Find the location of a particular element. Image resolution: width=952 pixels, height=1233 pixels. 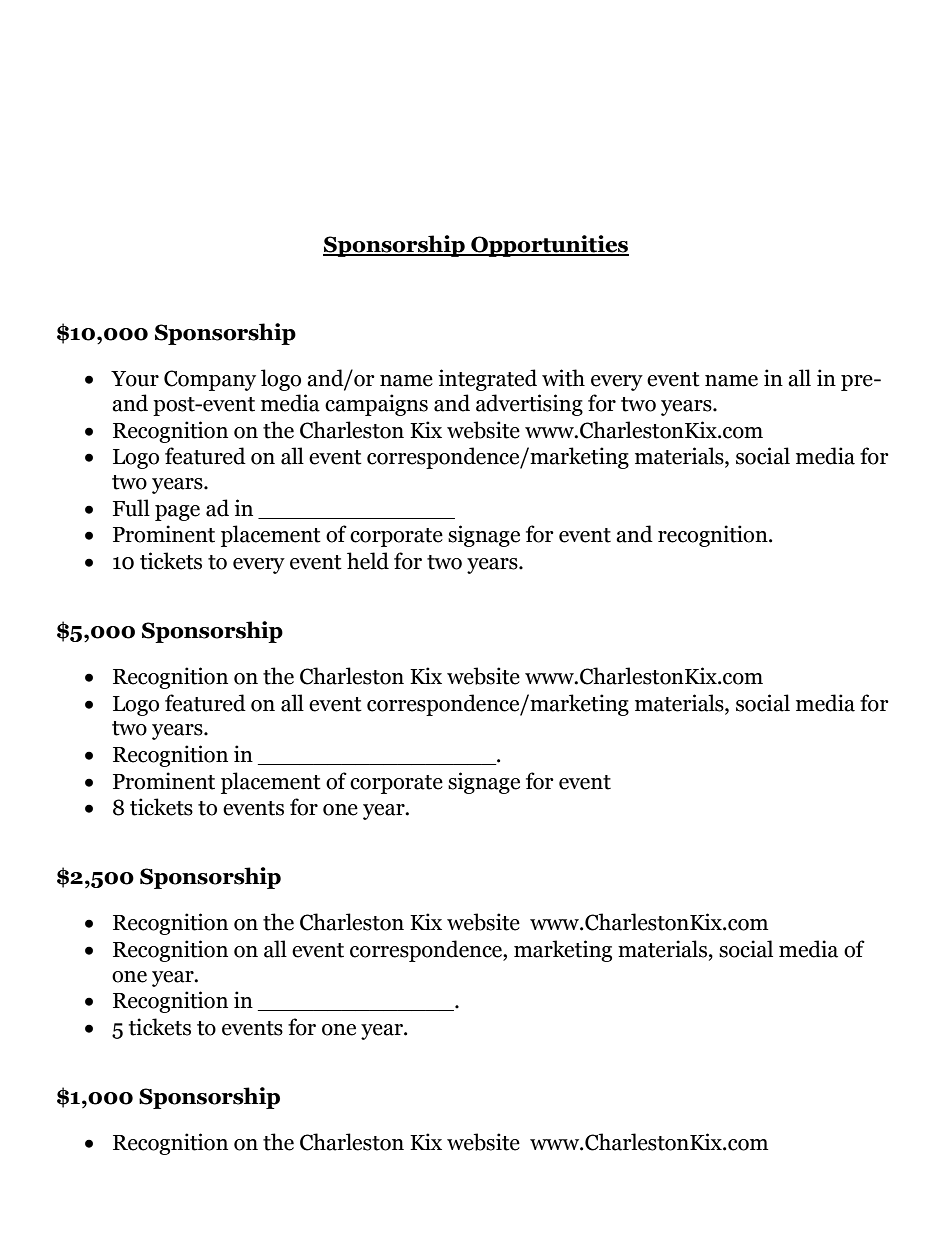

Opportunities is located at coordinates (549, 246).
